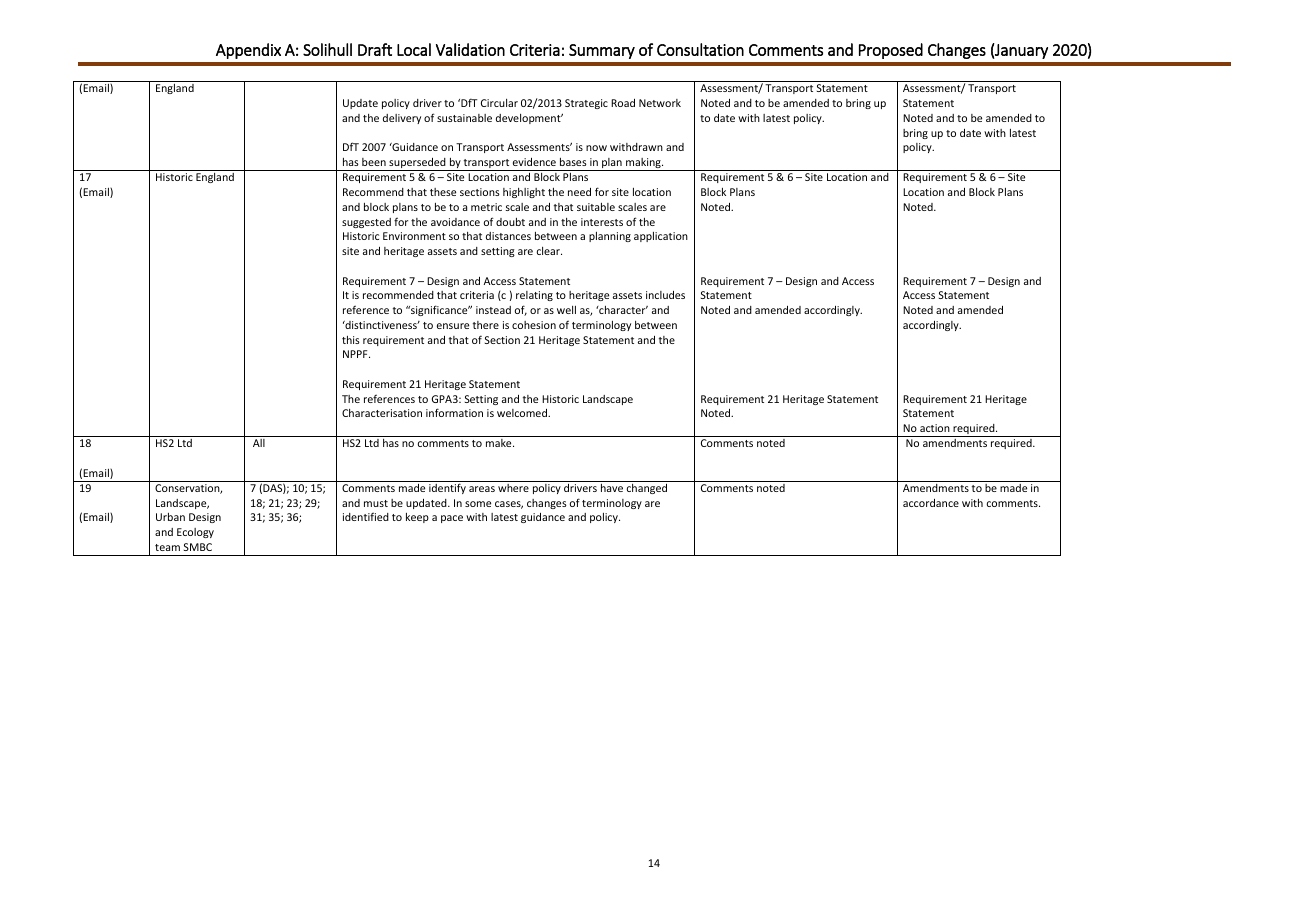  Describe the element at coordinates (452, 519) in the screenshot. I see `pace` at that location.
